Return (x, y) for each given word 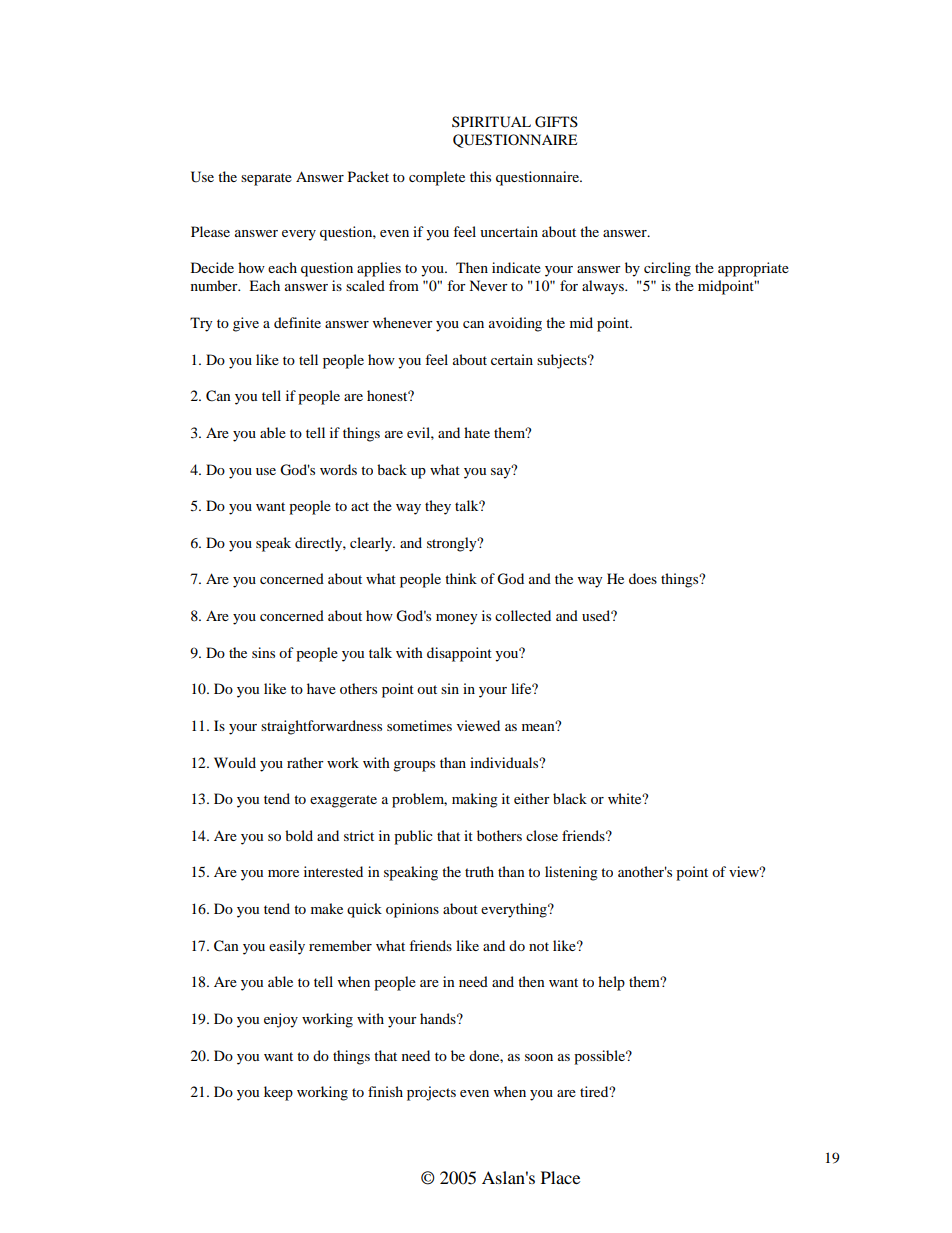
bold (299, 835)
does (643, 578)
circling (667, 269)
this (480, 176)
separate (266, 179)
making (475, 800)
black (570, 798)
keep (278, 1093)
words (338, 469)
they (438, 507)
